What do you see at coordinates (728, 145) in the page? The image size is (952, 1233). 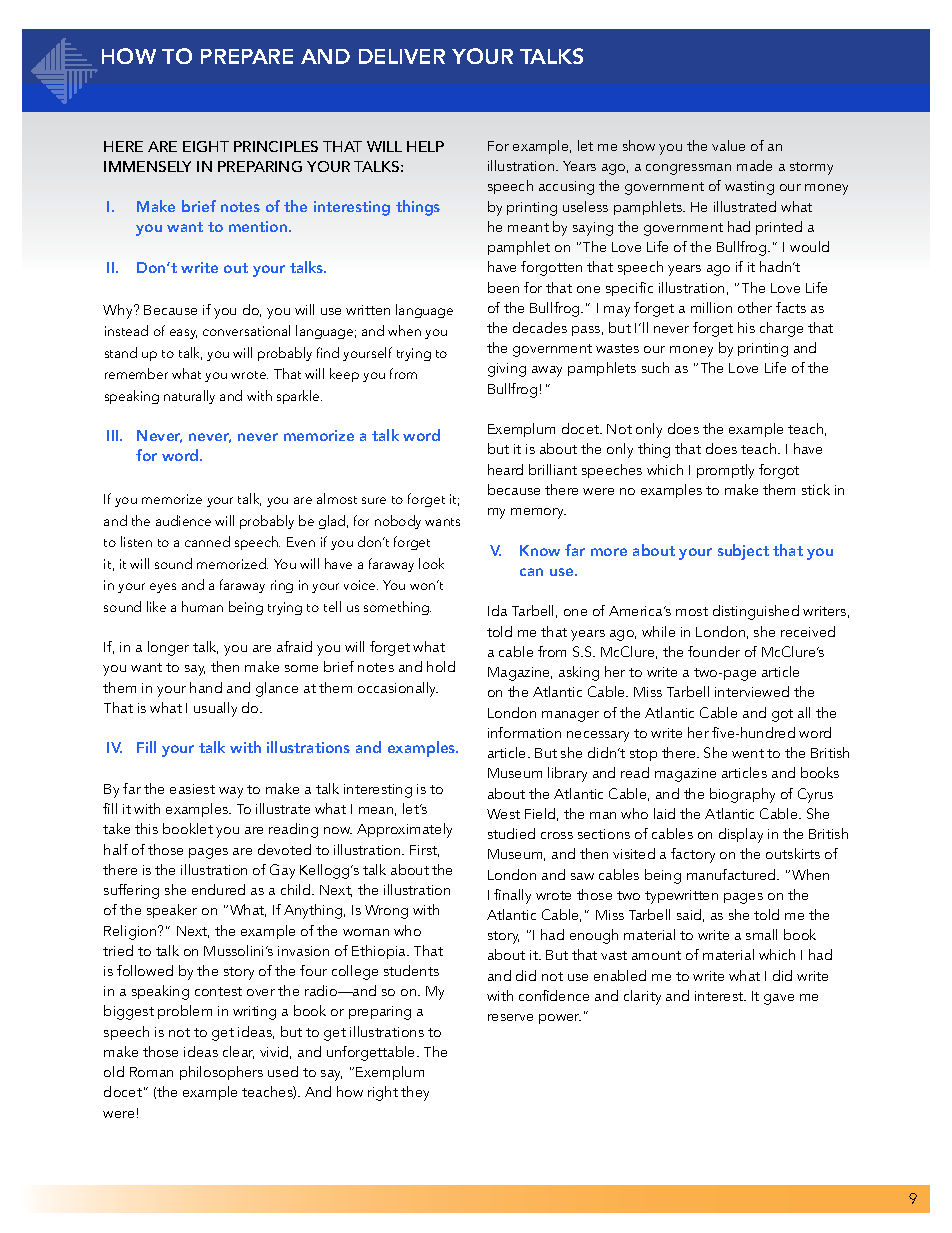 I see `value` at bounding box center [728, 145].
